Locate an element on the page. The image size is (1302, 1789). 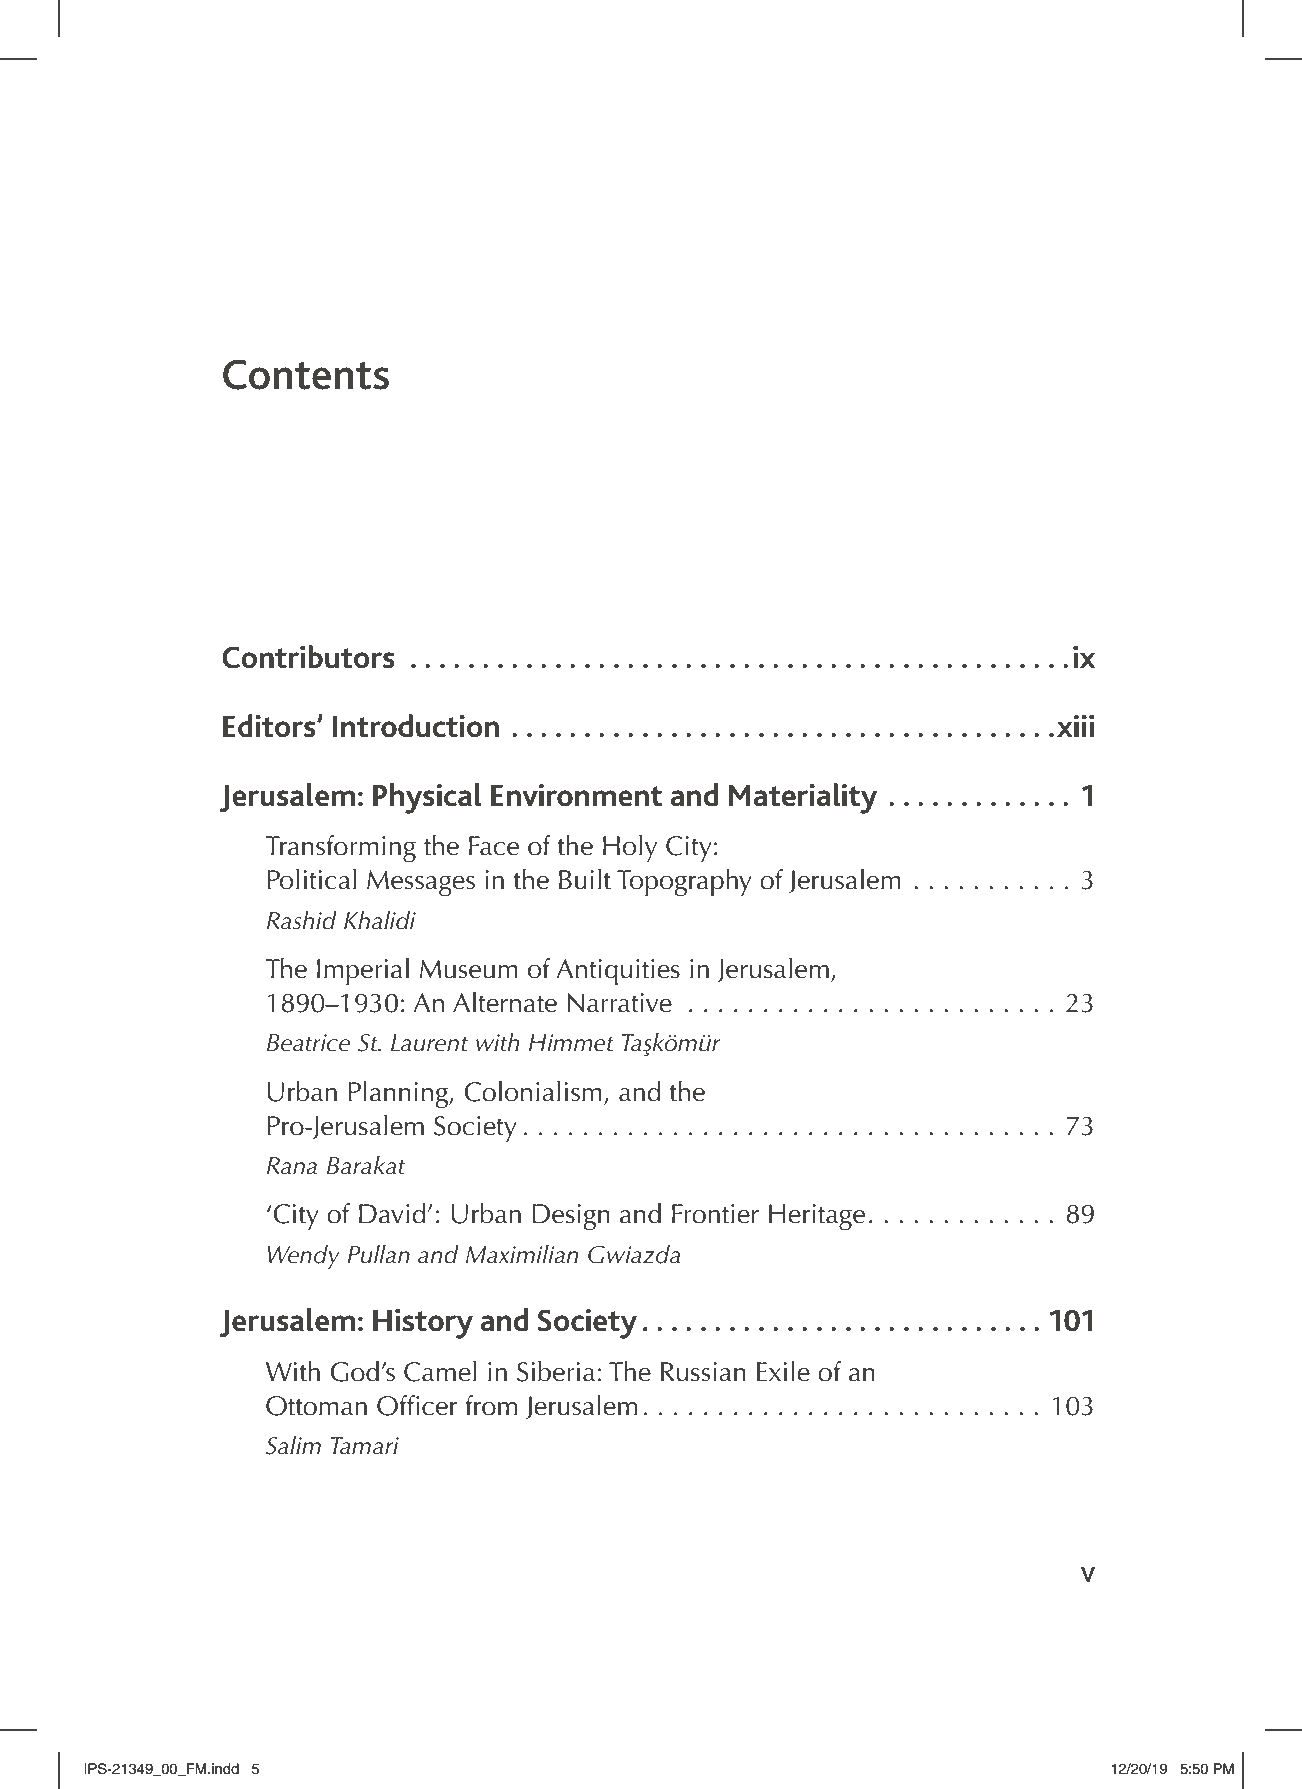
Russian is located at coordinates (703, 1372).
